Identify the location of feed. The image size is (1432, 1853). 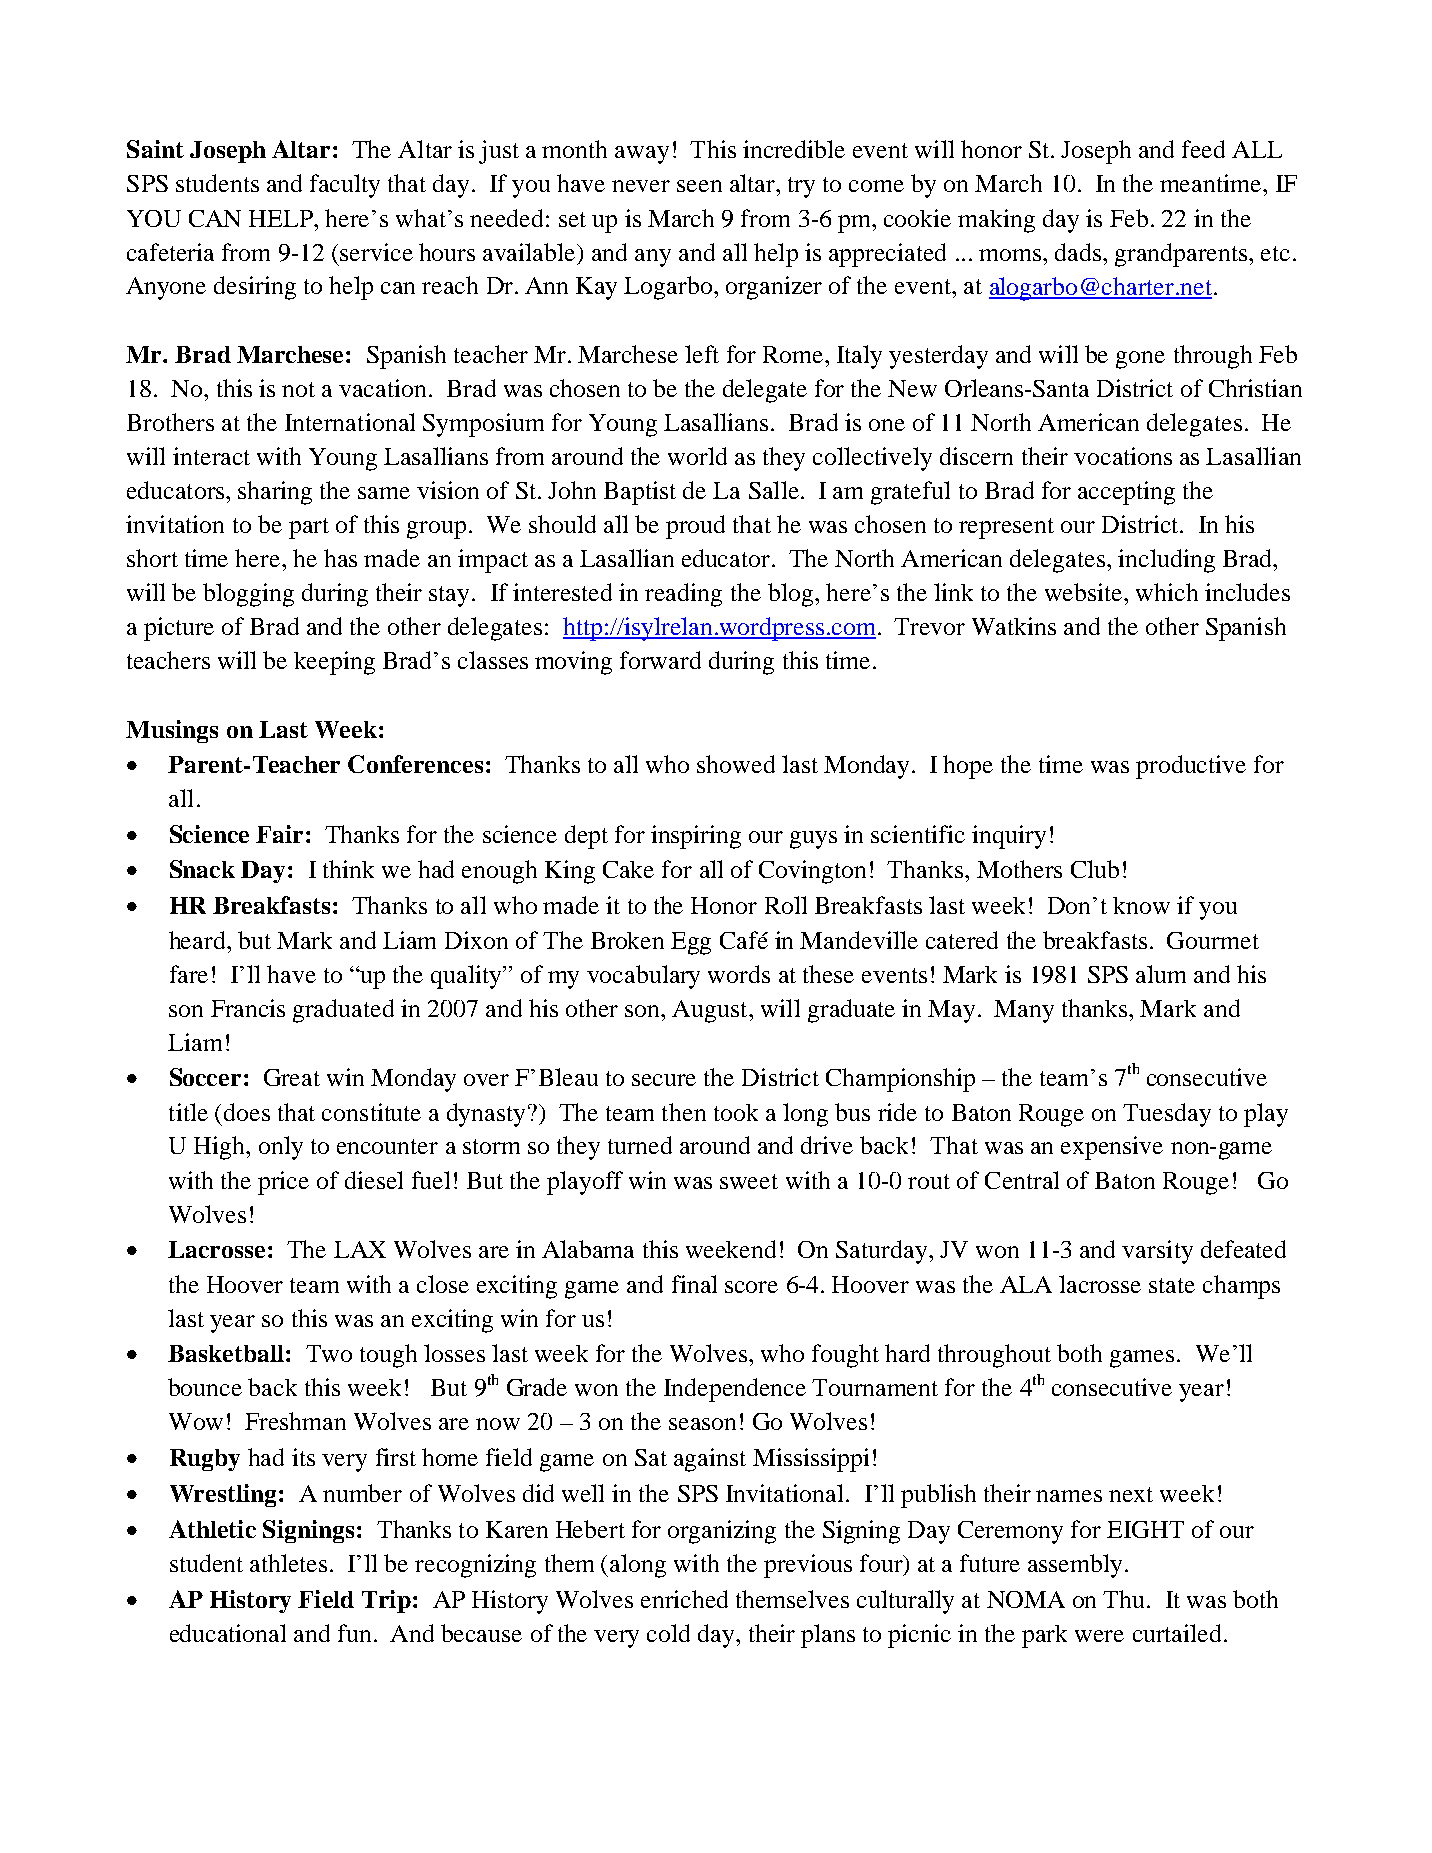
(1203, 149).
